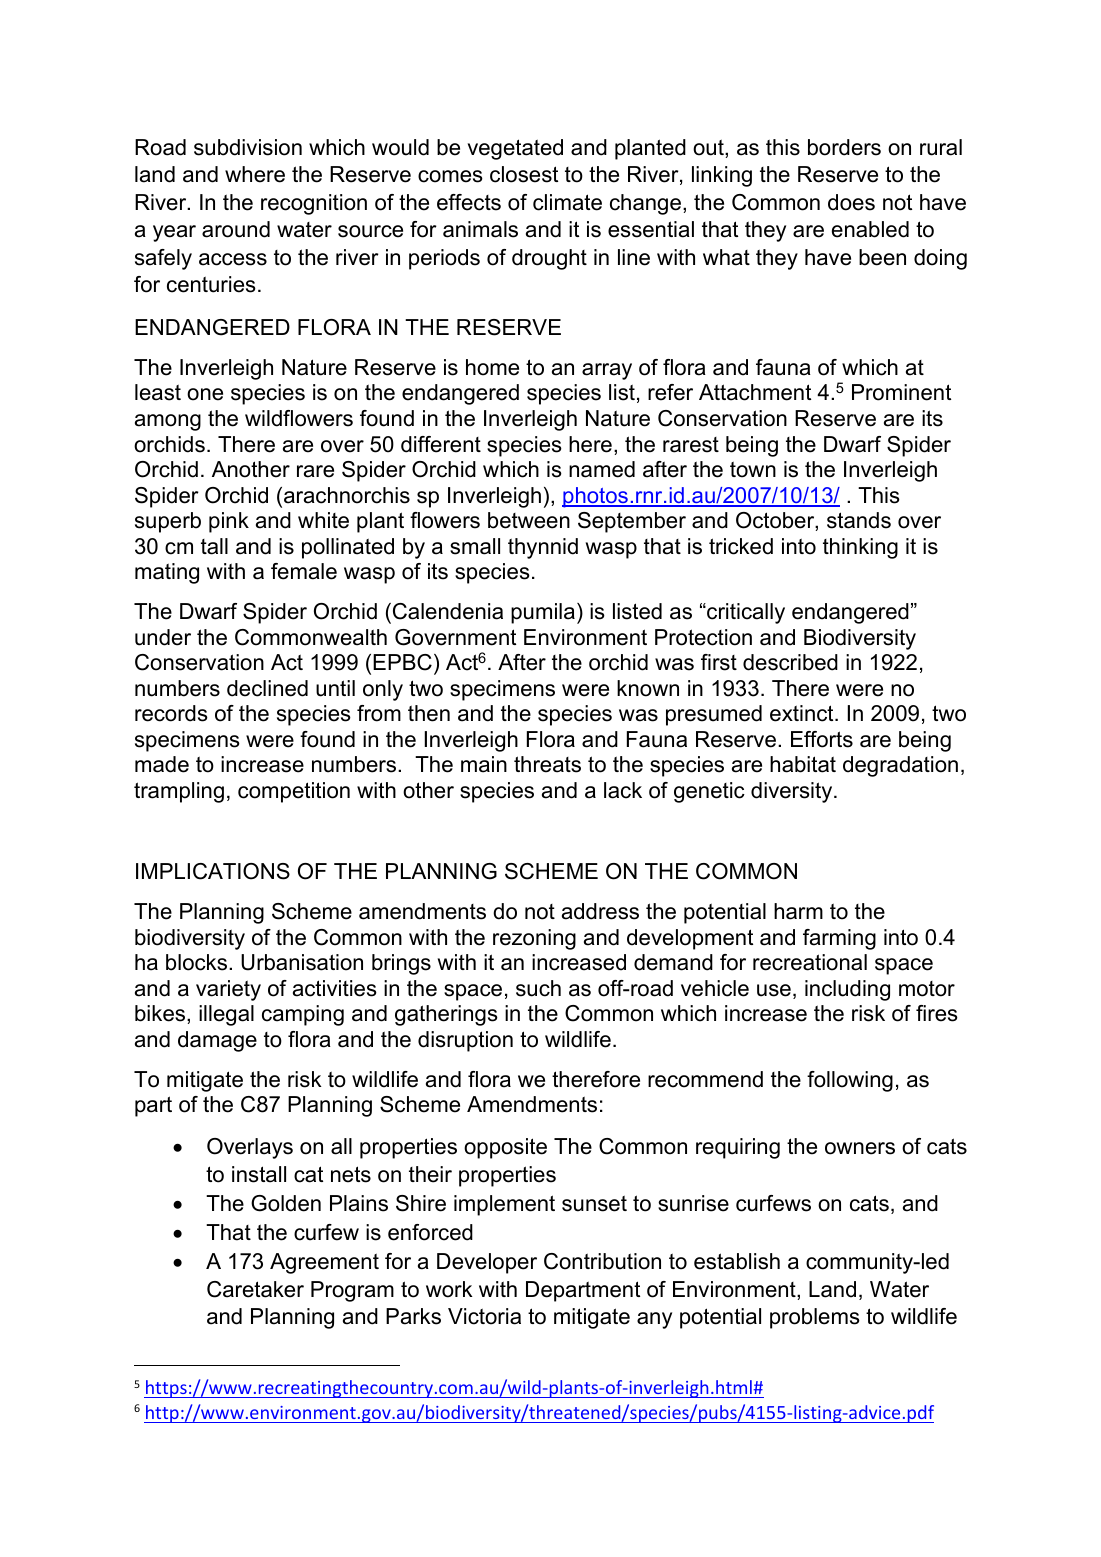  What do you see at coordinates (860, 548) in the page?
I see `thinking` at bounding box center [860, 548].
